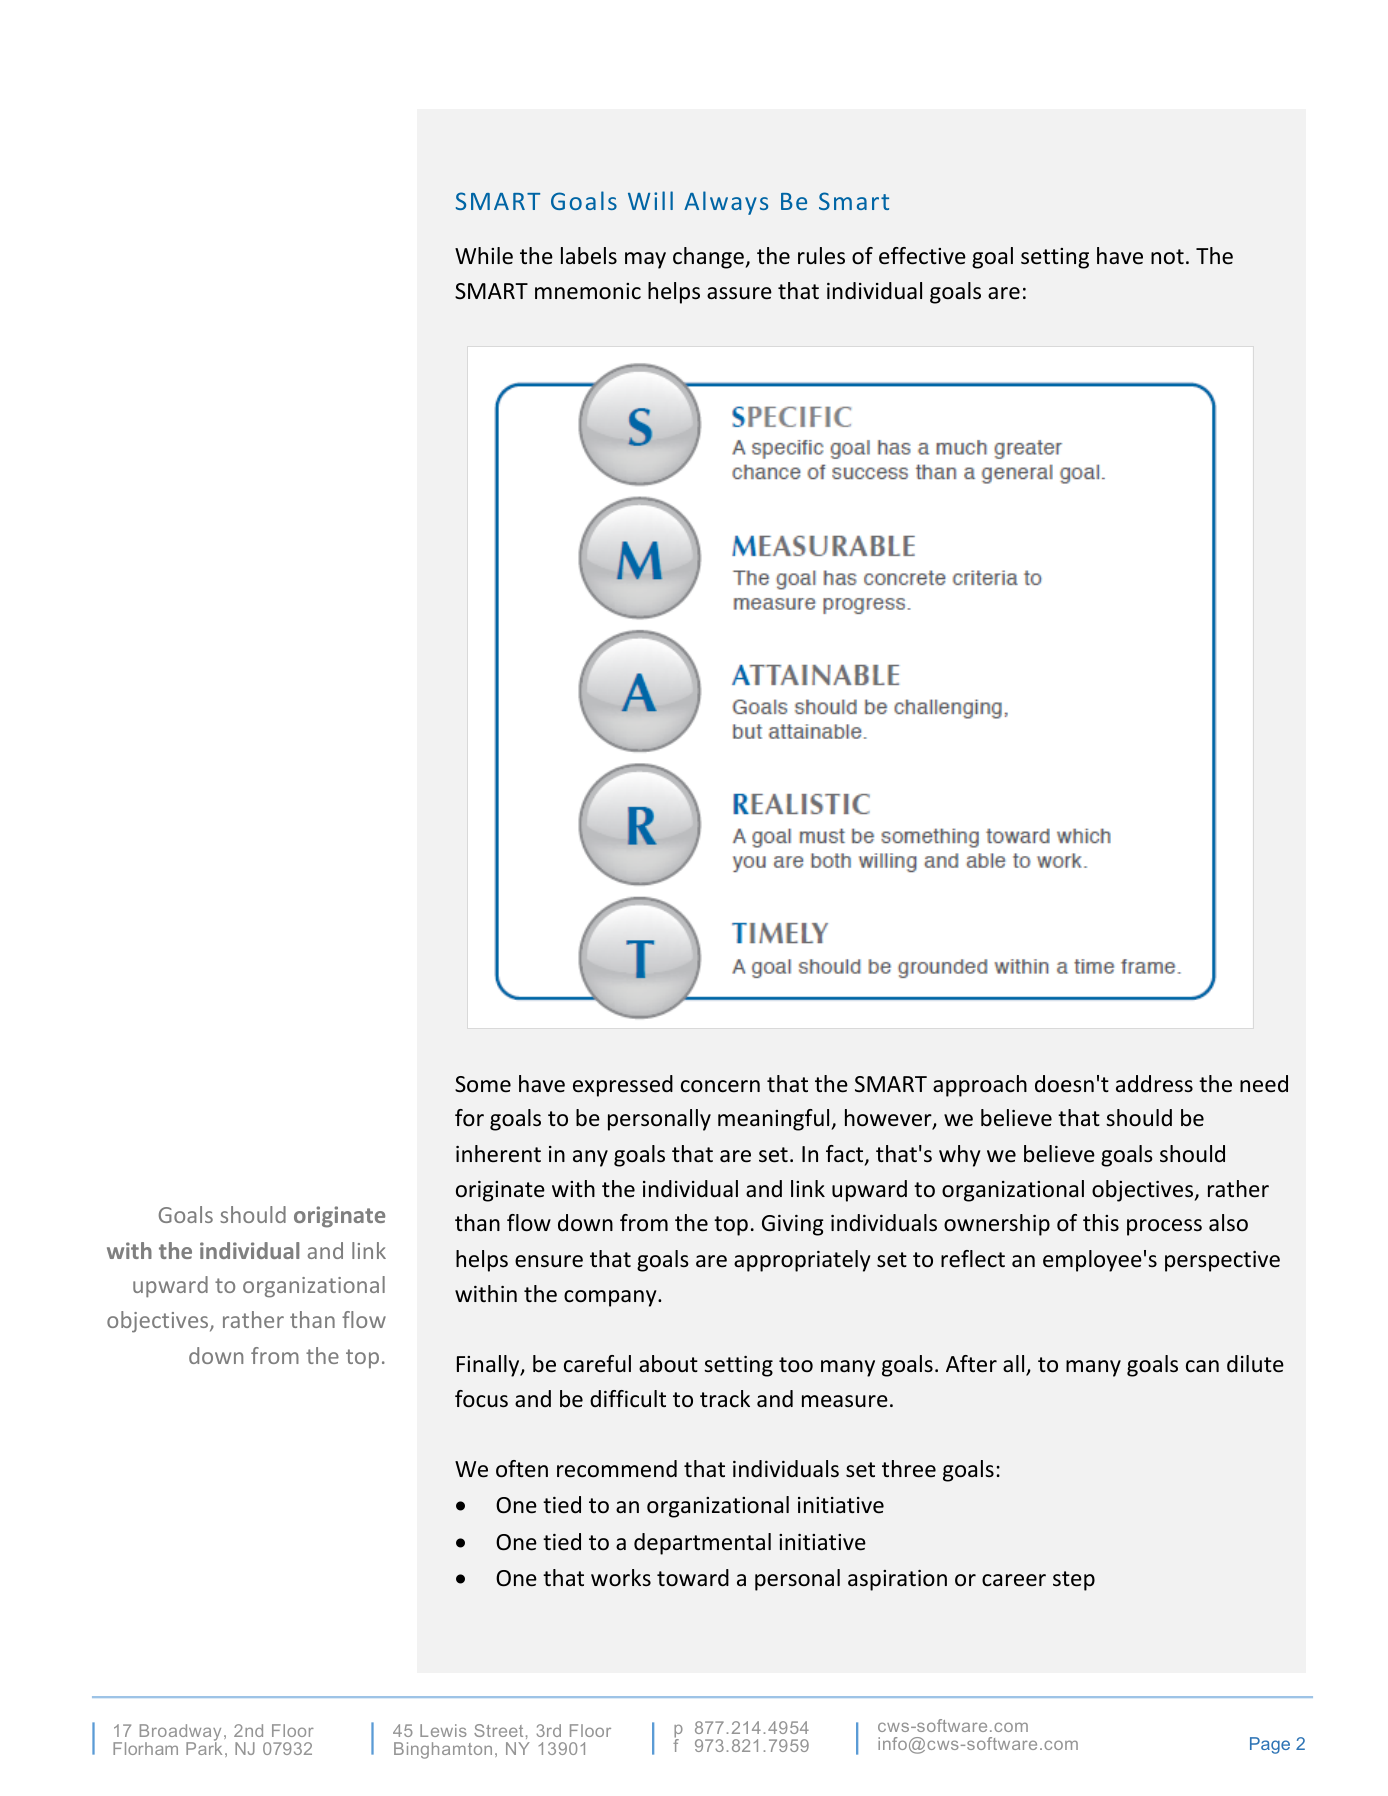 This document has height=1796, width=1388. I want to click on labels, so click(589, 256).
